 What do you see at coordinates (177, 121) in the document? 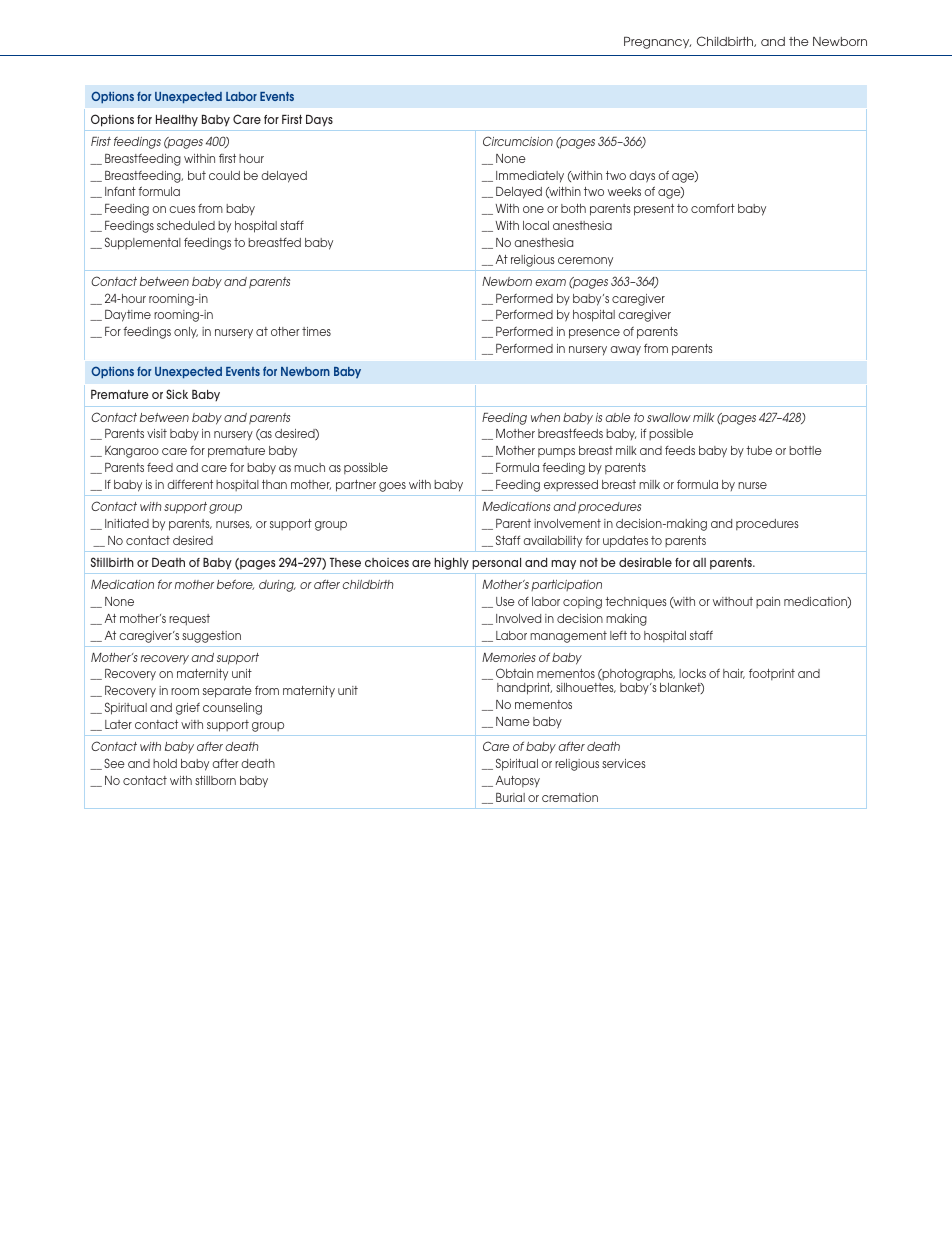
I see `Healthy` at bounding box center [177, 121].
